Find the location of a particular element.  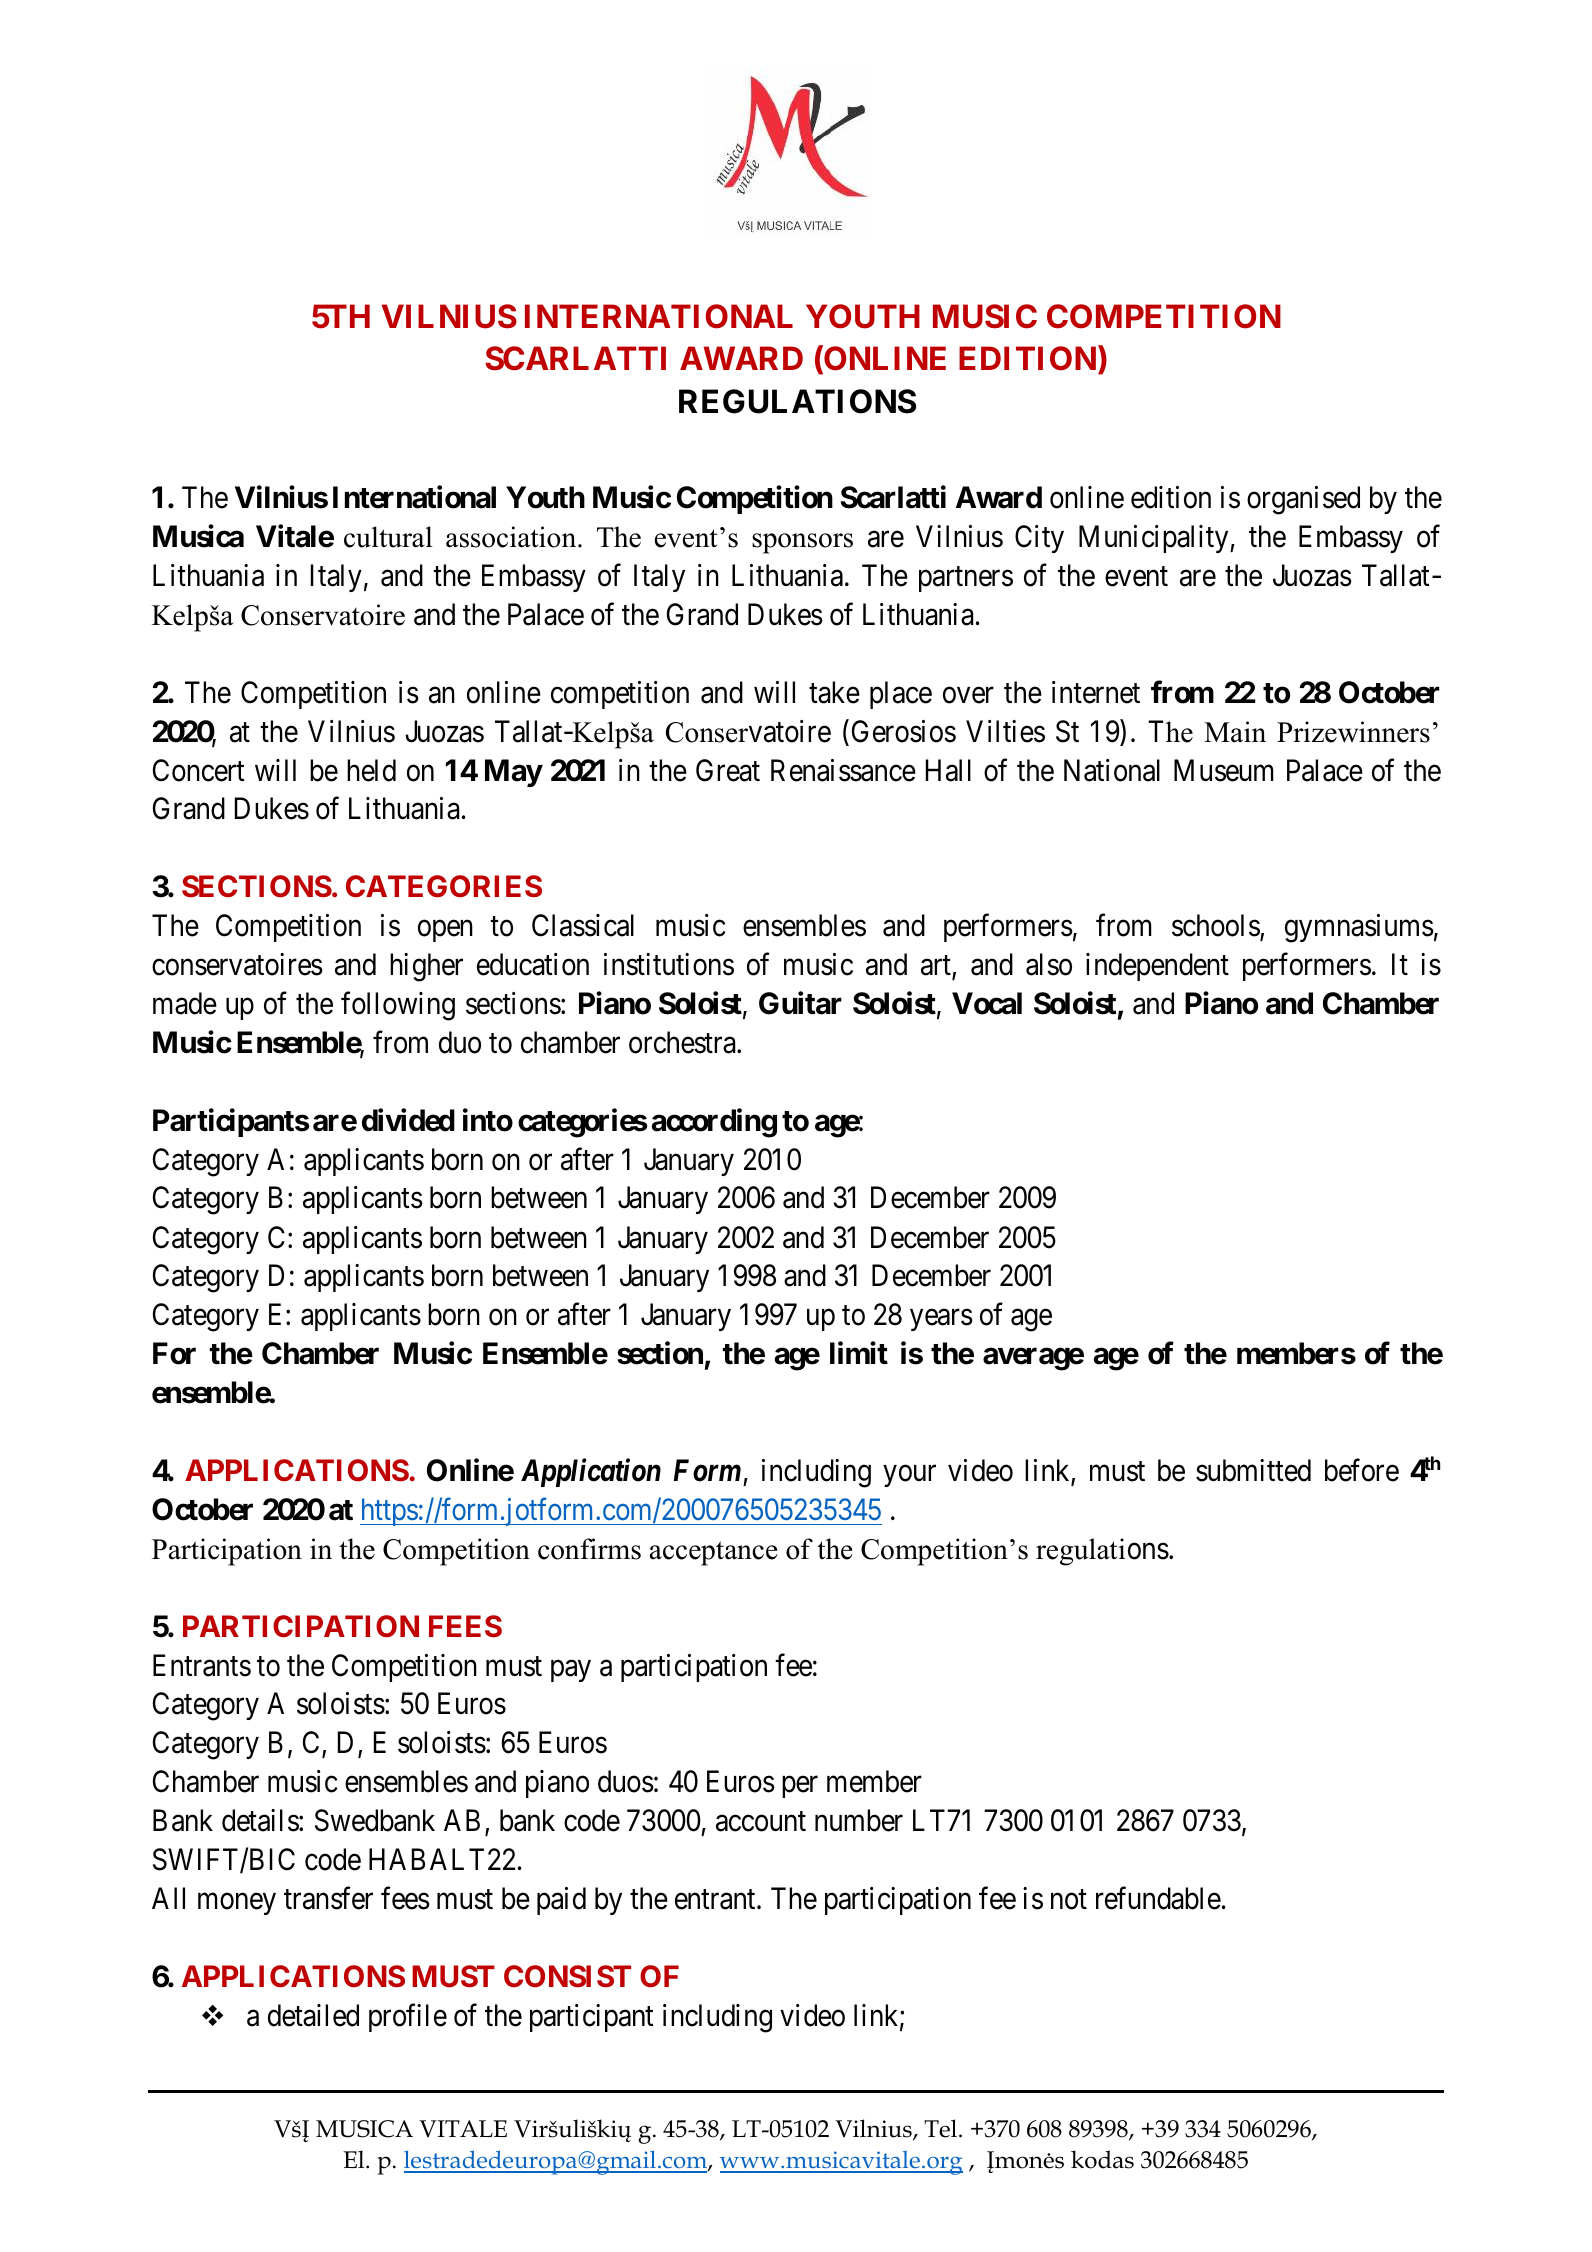

higher is located at coordinates (426, 967).
